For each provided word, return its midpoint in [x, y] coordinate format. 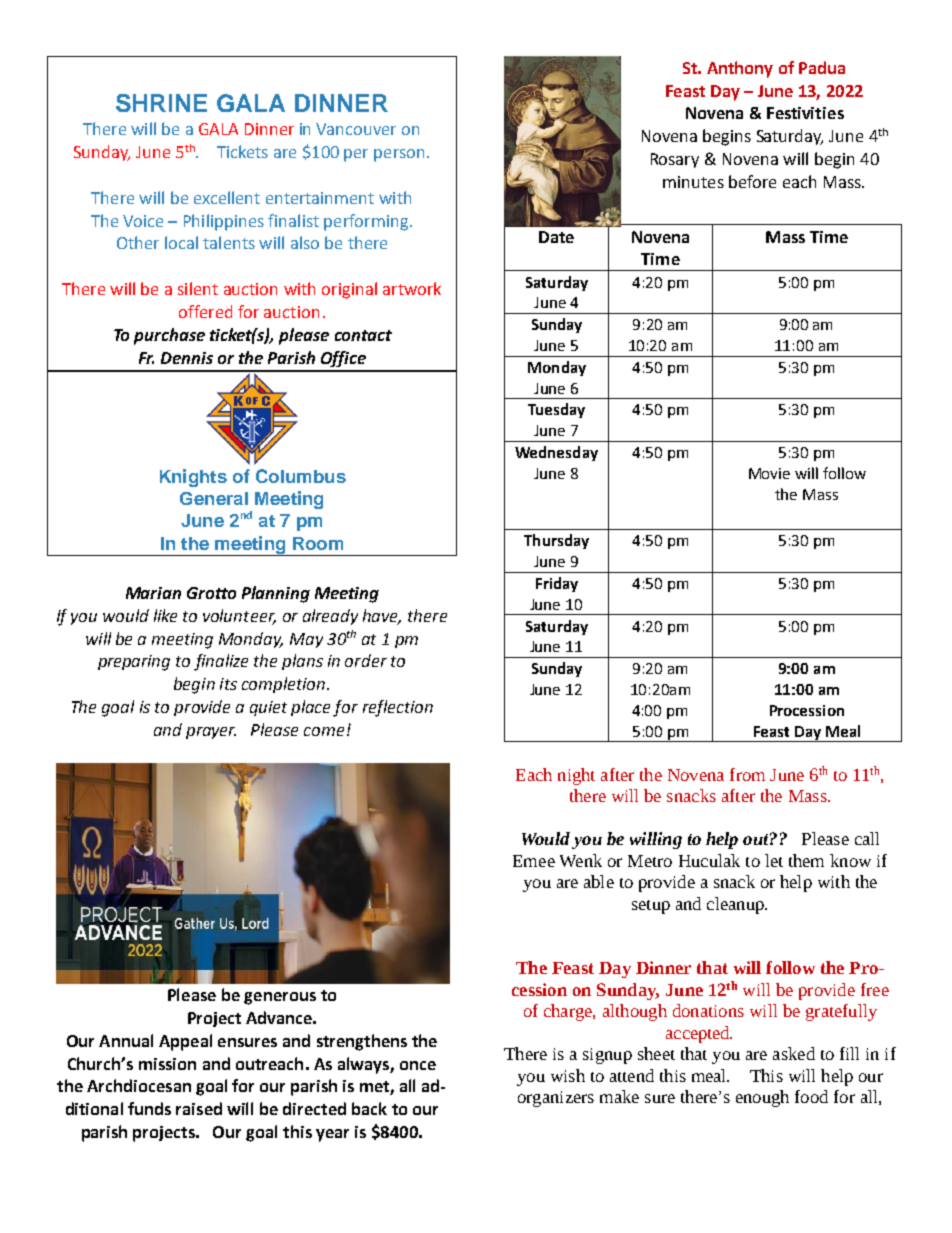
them [806, 860]
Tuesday [556, 410]
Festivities [805, 113]
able [599, 881]
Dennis [187, 358]
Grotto [211, 593]
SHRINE [161, 103]
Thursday [556, 541]
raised [199, 1108]
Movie [769, 473]
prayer [211, 733]
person [399, 155]
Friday [557, 584]
